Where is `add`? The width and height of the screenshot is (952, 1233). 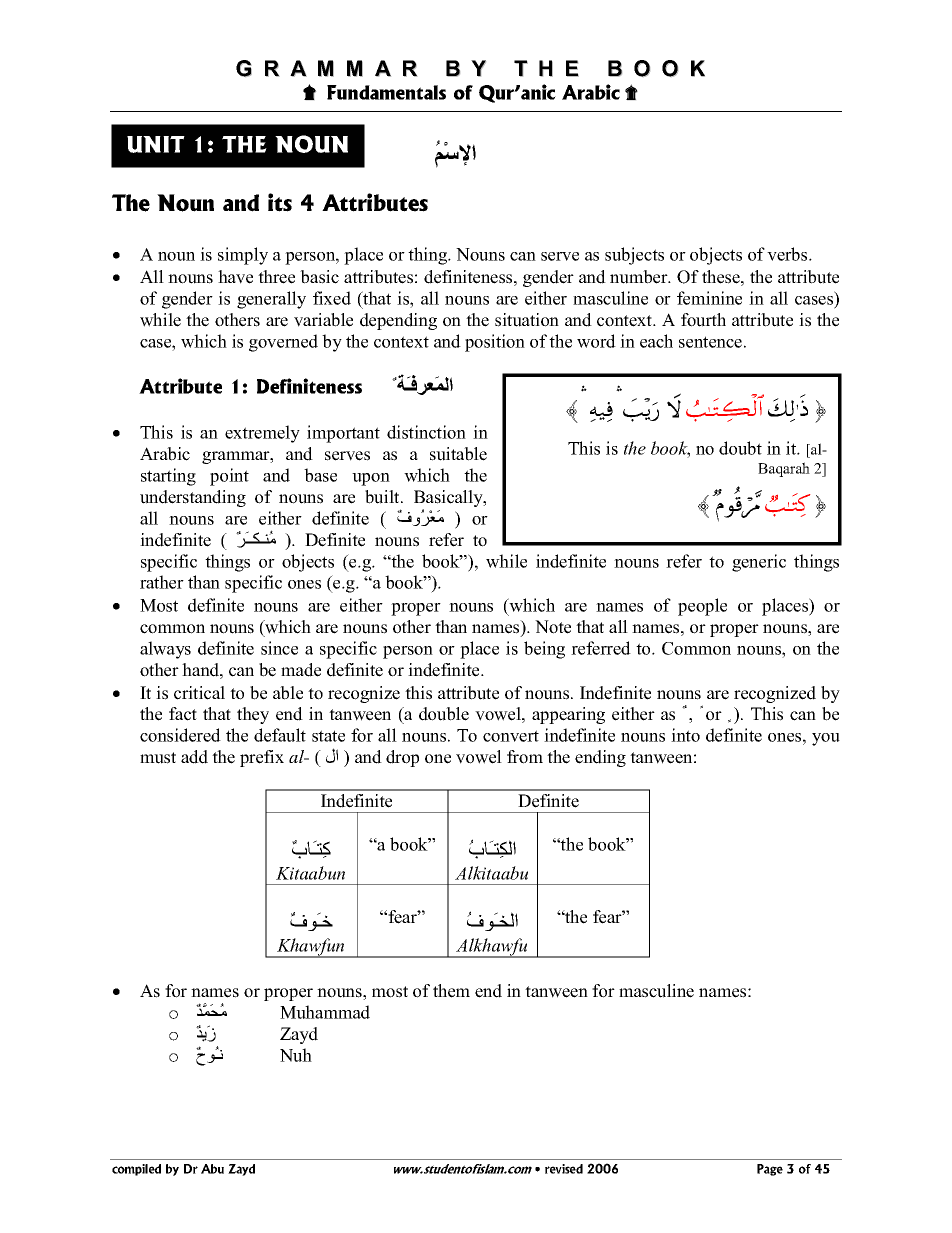
add is located at coordinates (194, 757).
